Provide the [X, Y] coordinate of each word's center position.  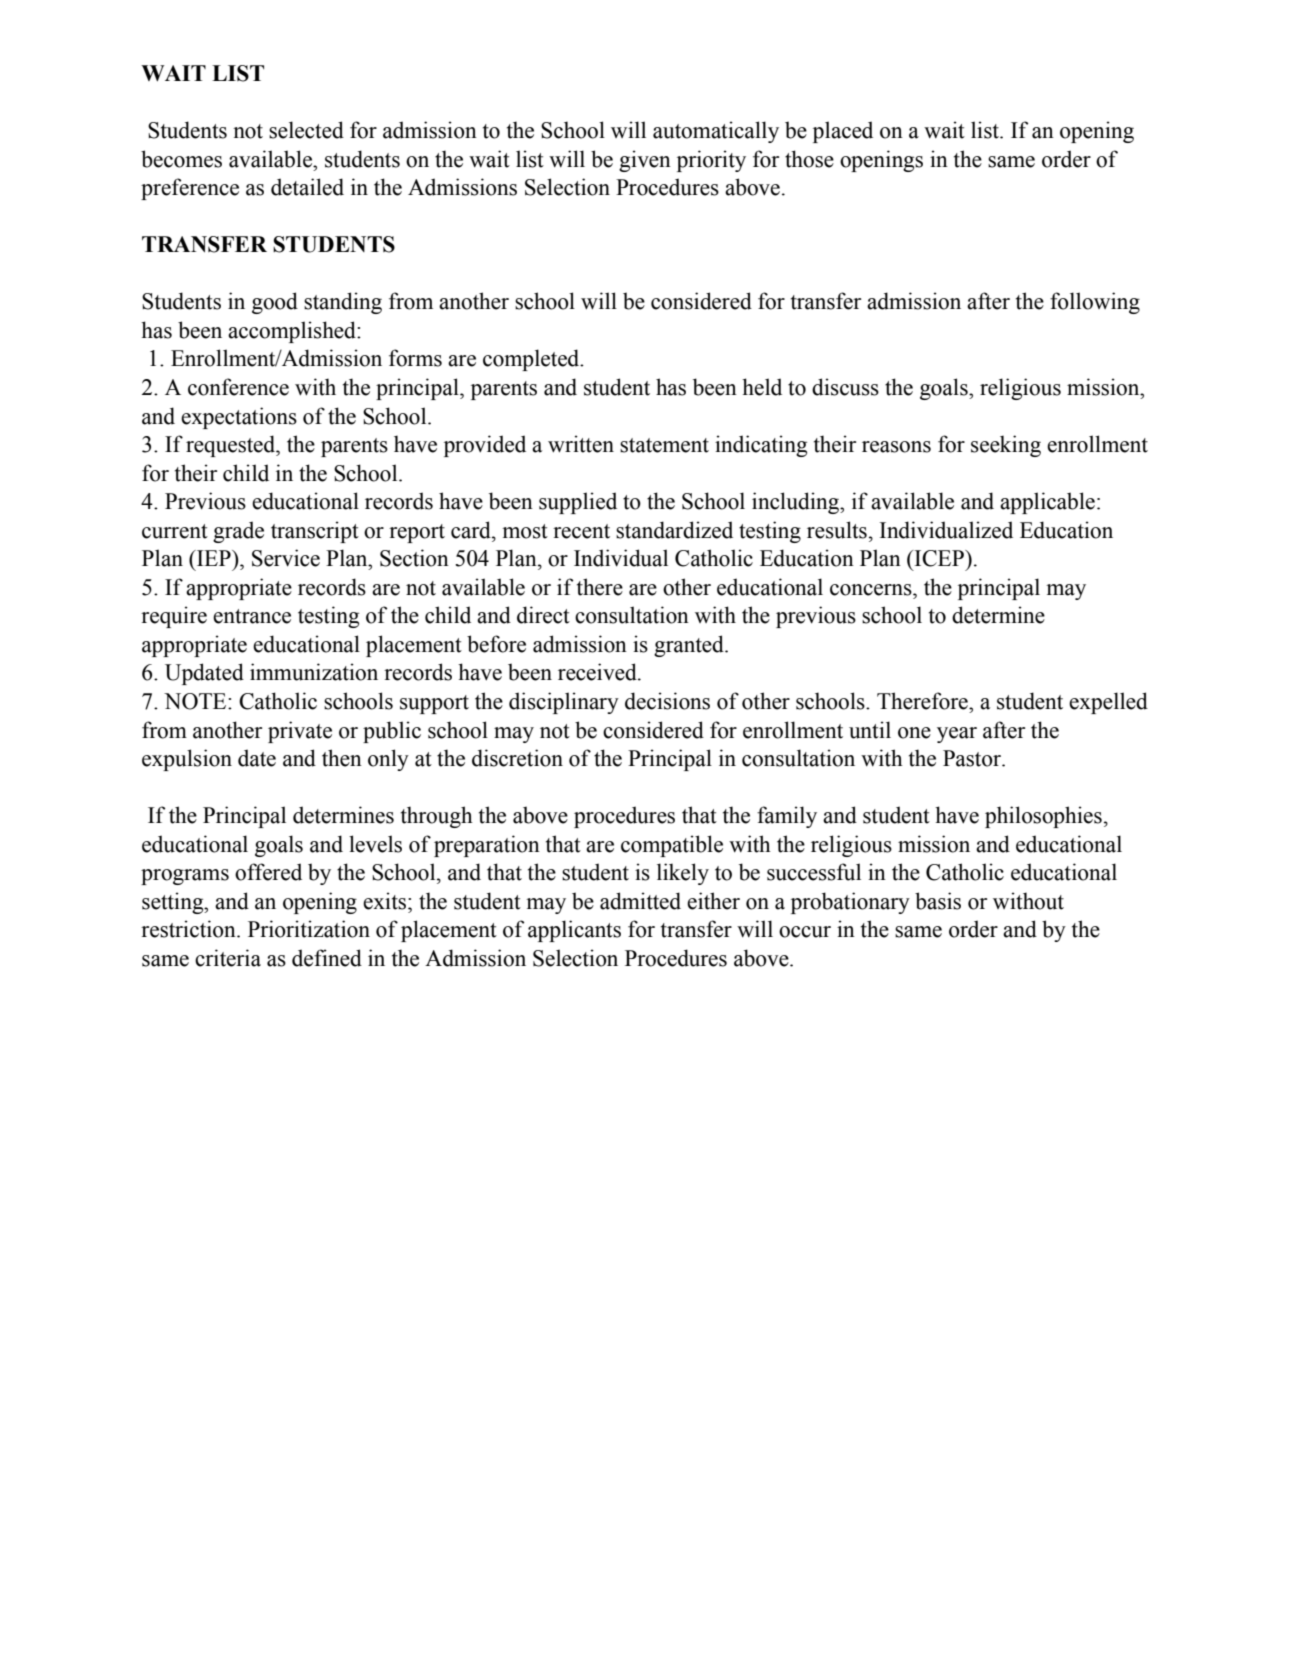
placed [843, 132]
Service [286, 558]
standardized [674, 530]
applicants [574, 931]
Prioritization [309, 929]
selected [306, 130]
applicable [1047, 503]
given [645, 161]
